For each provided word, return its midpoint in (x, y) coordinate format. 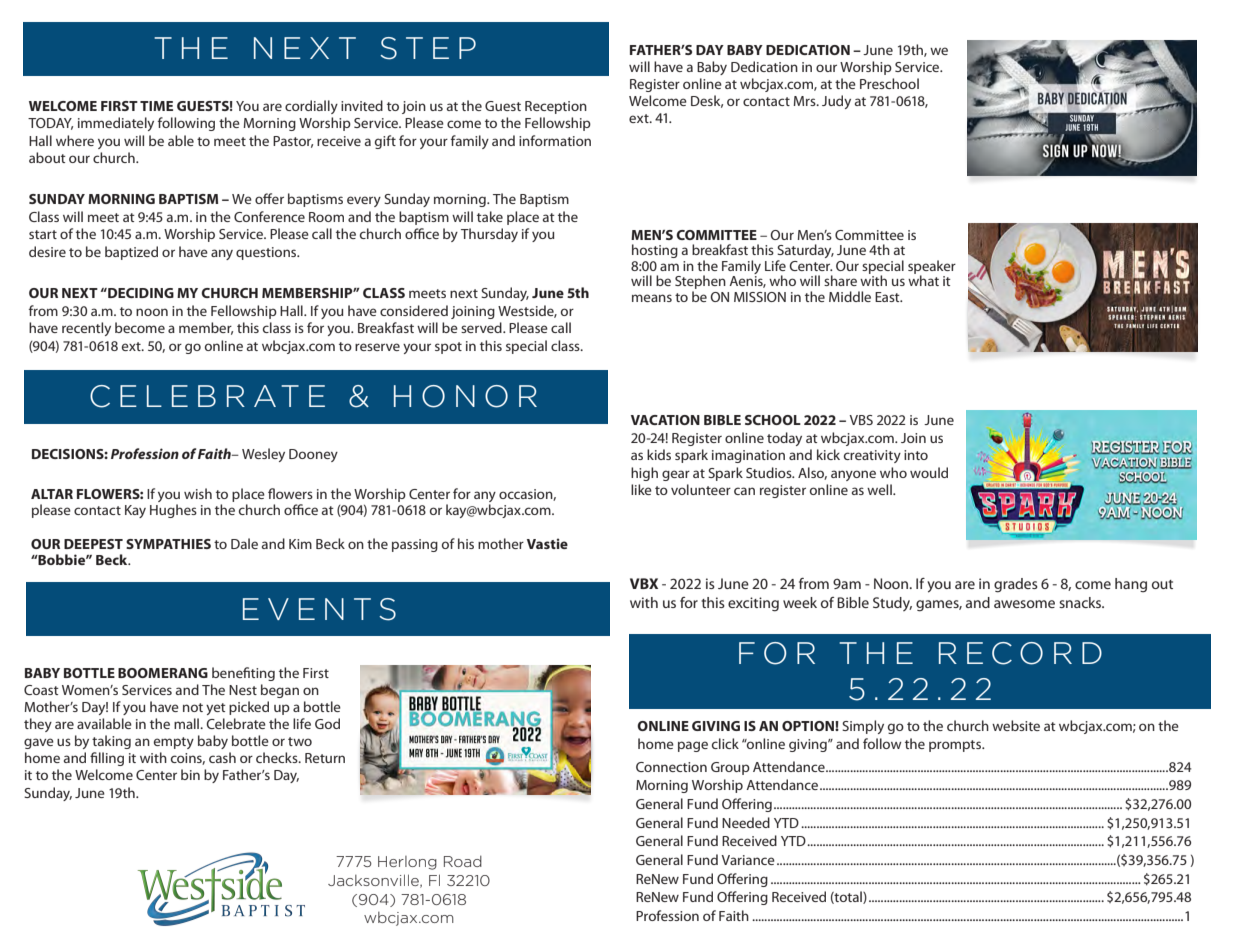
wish (198, 493)
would (929, 472)
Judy (836, 102)
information (555, 140)
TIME (156, 106)
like (641, 489)
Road (463, 861)
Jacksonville (374, 881)
